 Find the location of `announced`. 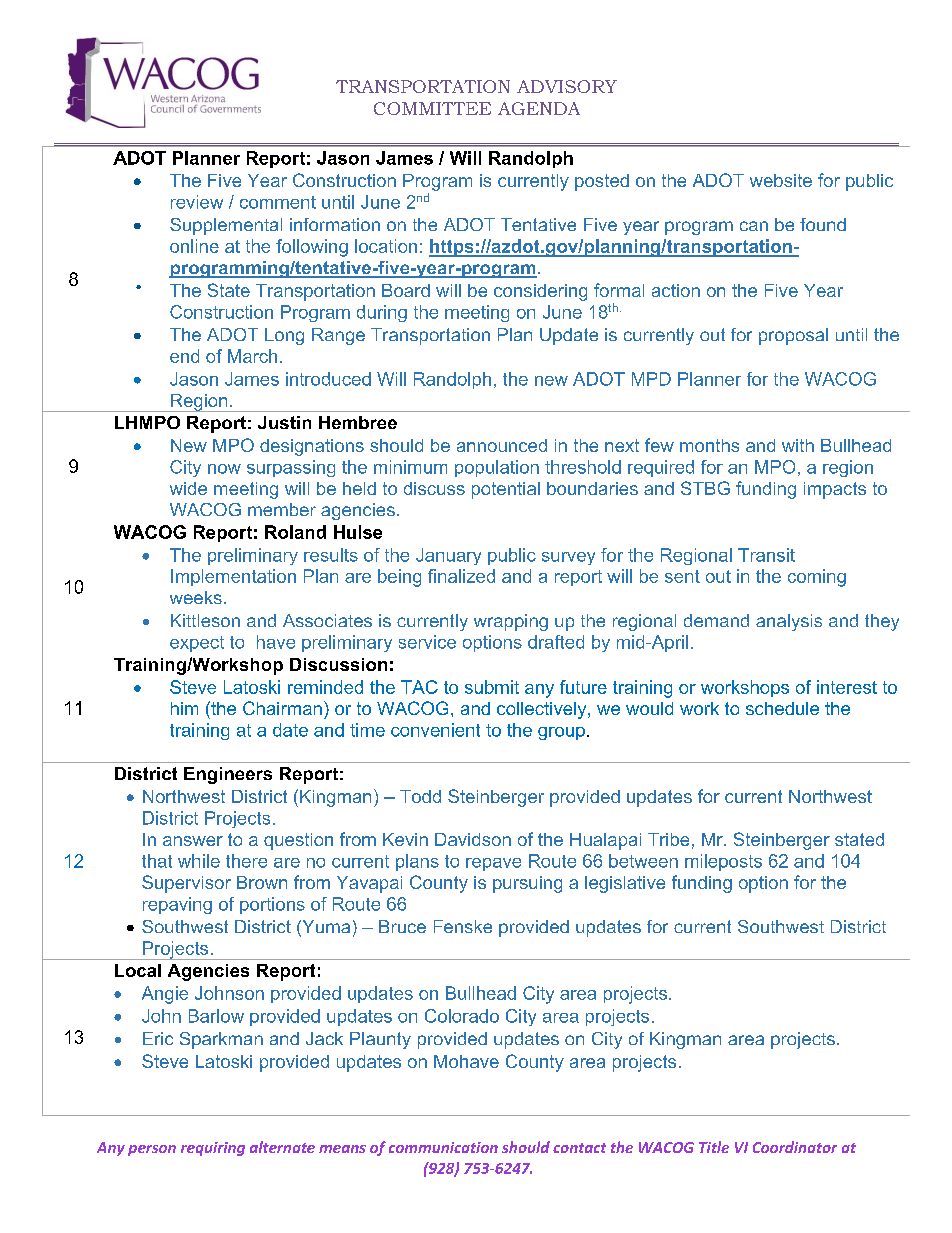

announced is located at coordinates (502, 445).
